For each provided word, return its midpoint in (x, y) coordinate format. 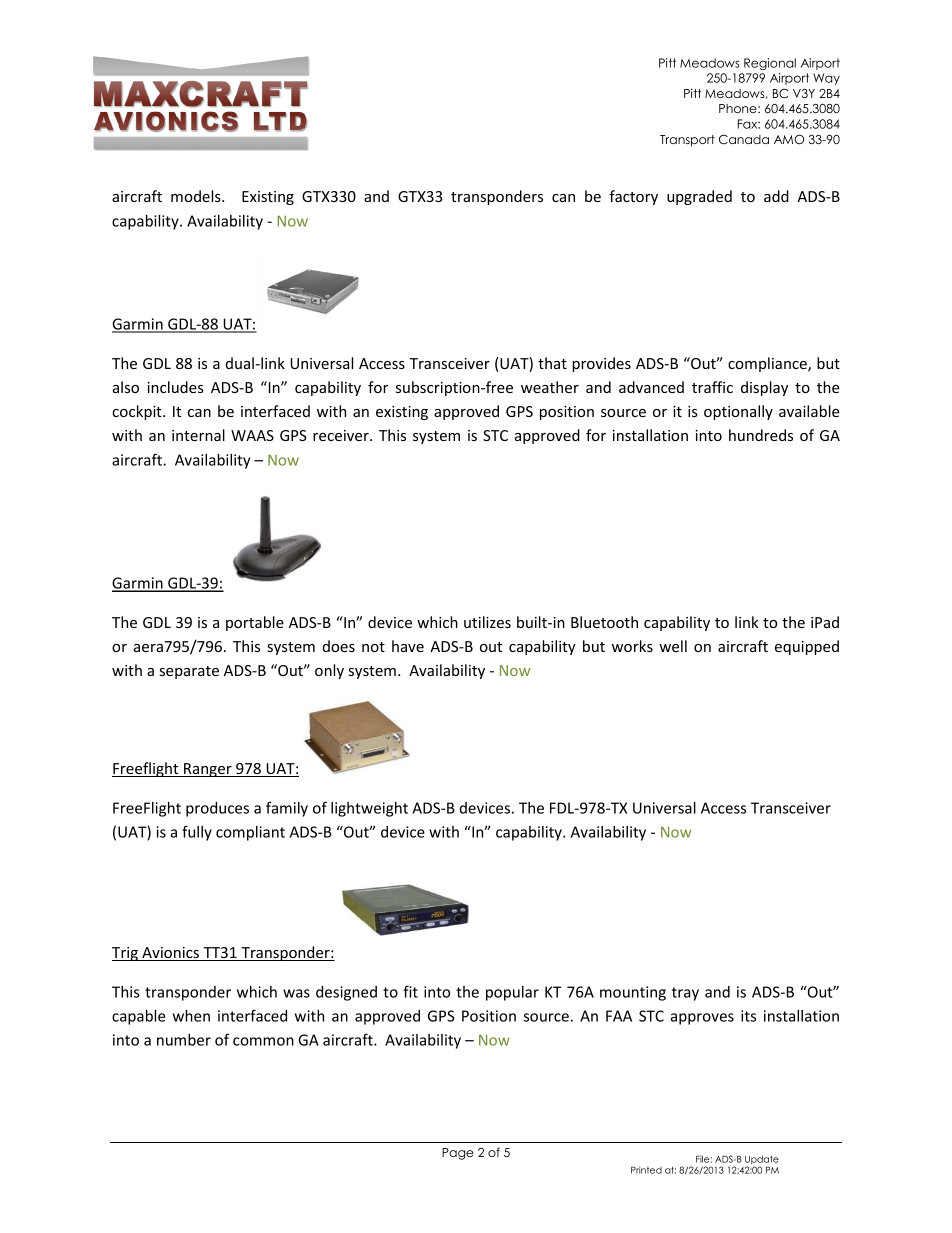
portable (255, 623)
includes (175, 387)
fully (197, 833)
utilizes (487, 622)
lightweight (369, 809)
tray (685, 994)
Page (458, 1154)
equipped (807, 647)
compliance (768, 364)
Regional (770, 64)
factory (633, 197)
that (552, 363)
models (197, 196)
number (184, 1040)
